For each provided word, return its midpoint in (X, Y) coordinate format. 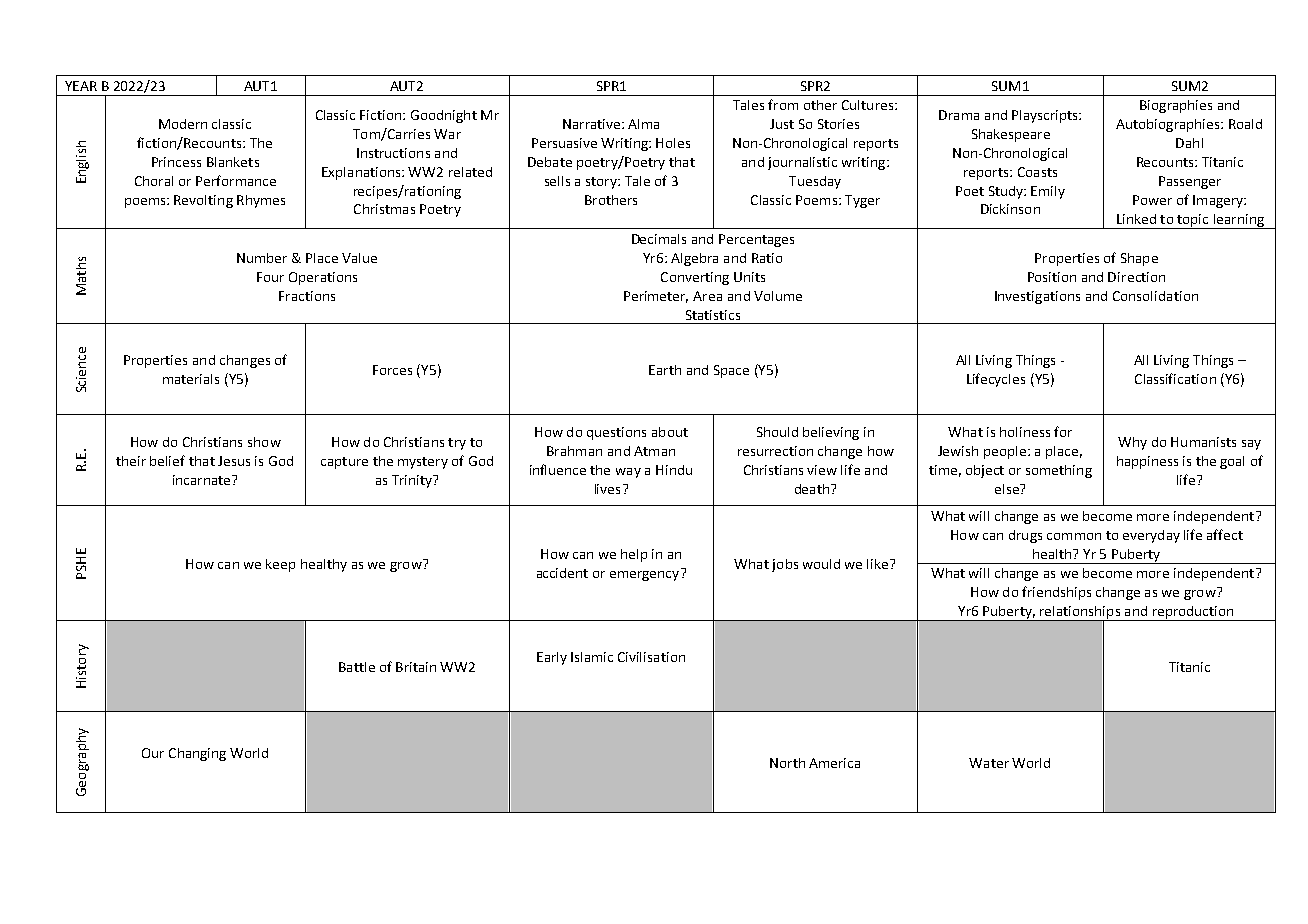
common (1074, 536)
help (634, 555)
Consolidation (1155, 296)
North (787, 763)
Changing (197, 754)
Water (989, 763)
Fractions (307, 296)
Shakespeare (1011, 135)
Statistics (713, 315)
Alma (643, 124)
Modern (183, 124)
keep (280, 565)
